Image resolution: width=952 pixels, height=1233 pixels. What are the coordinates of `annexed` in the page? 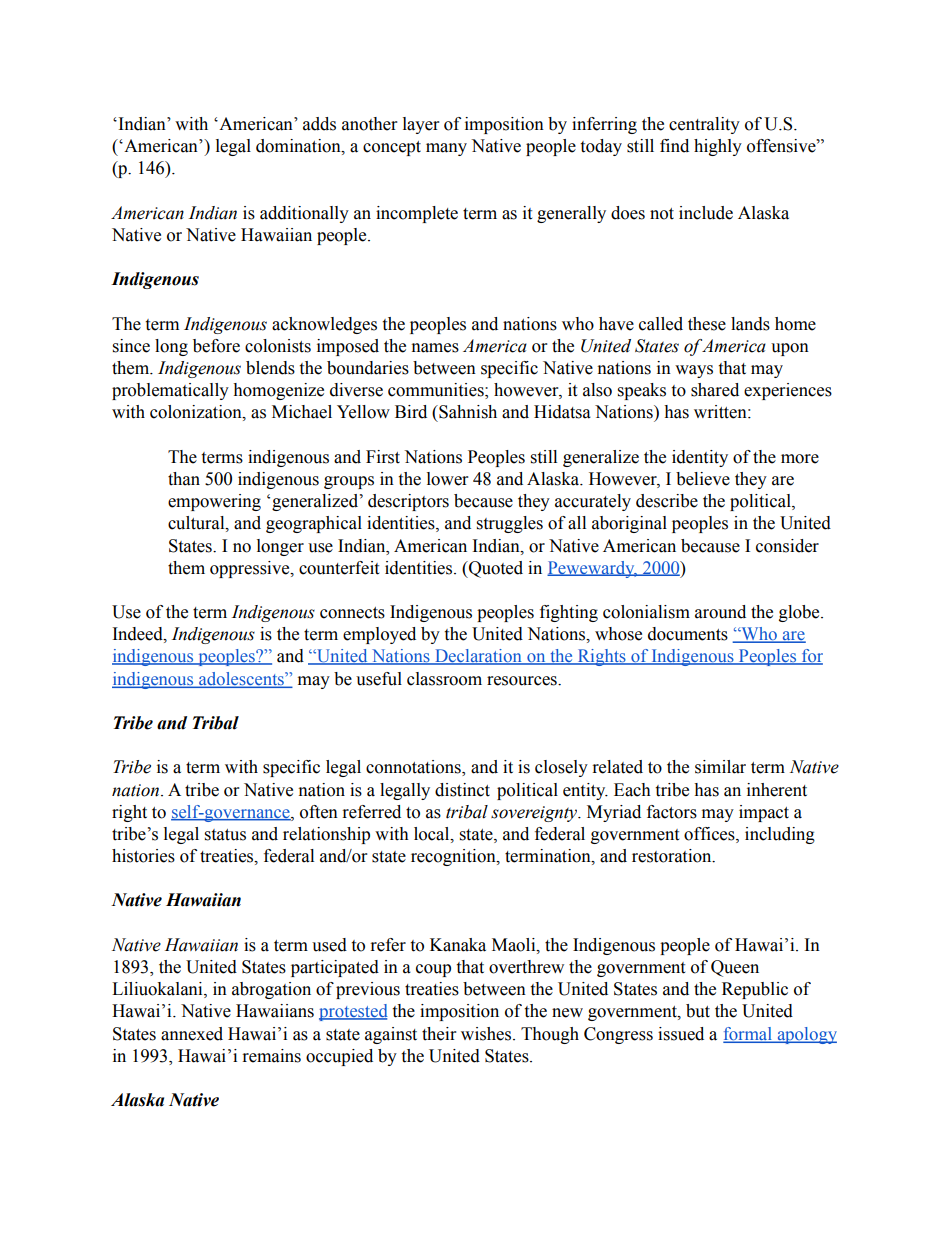 It's located at (192, 1034).
